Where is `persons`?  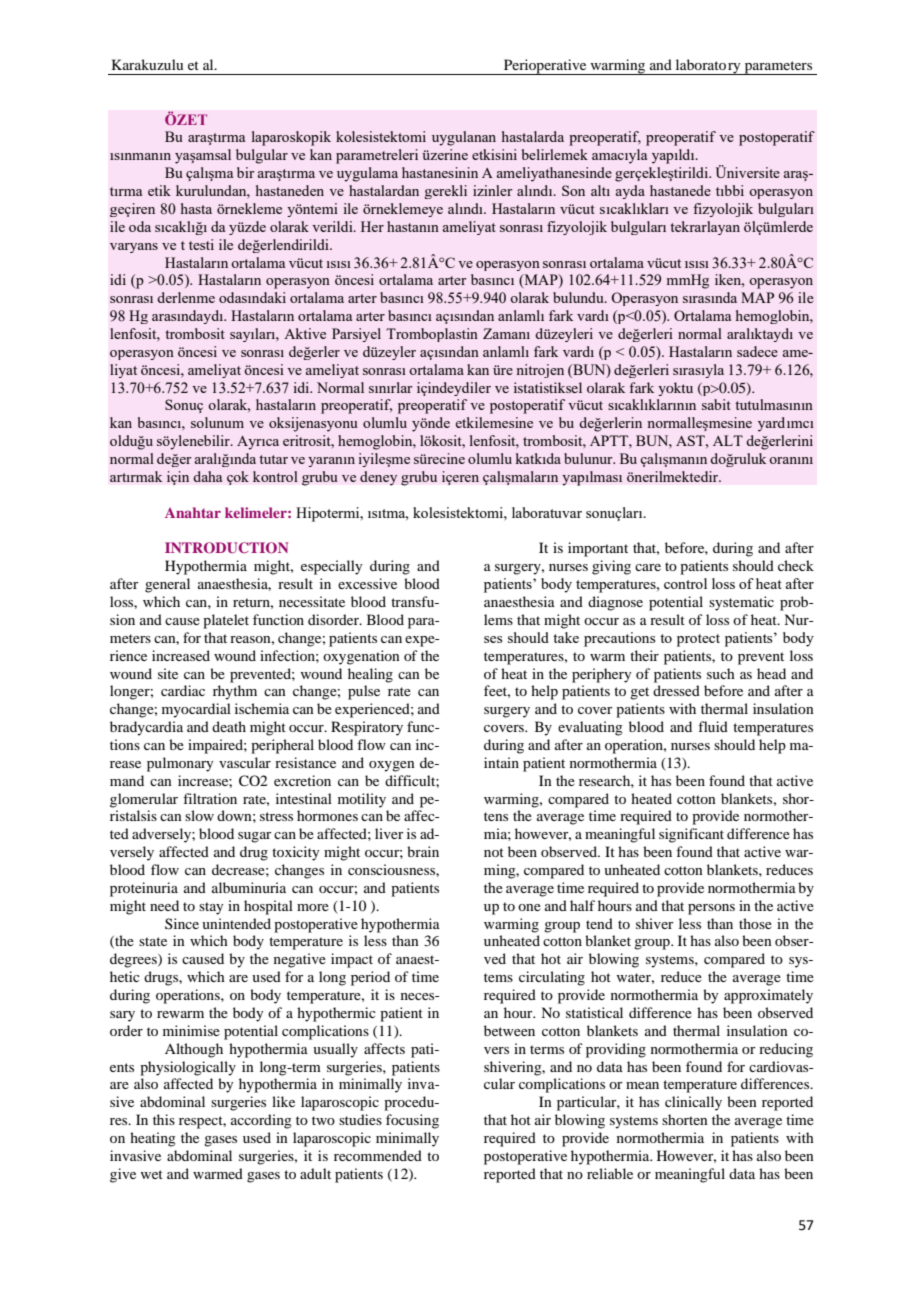
persons is located at coordinates (711, 909).
